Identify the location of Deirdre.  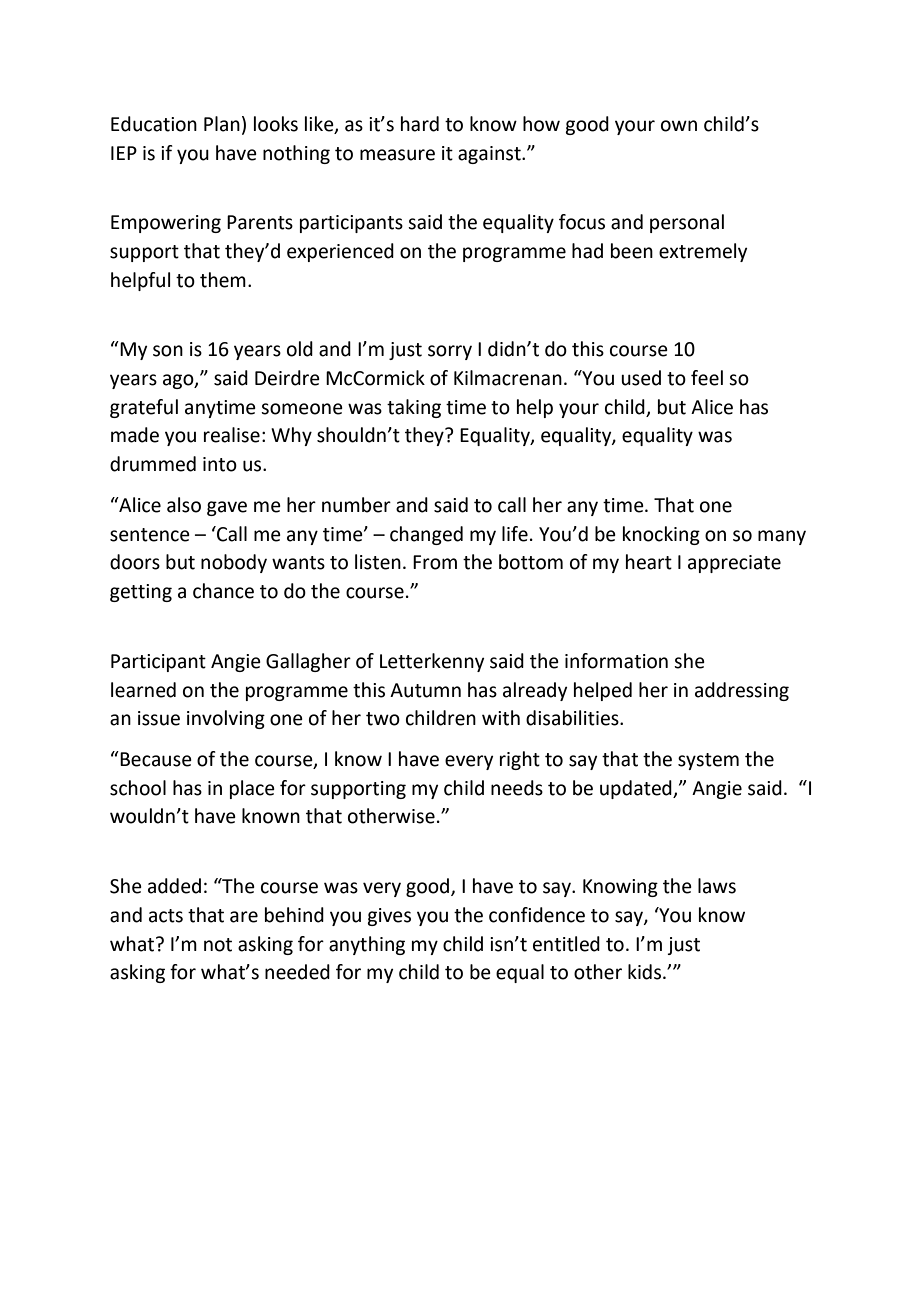
(287, 378).
